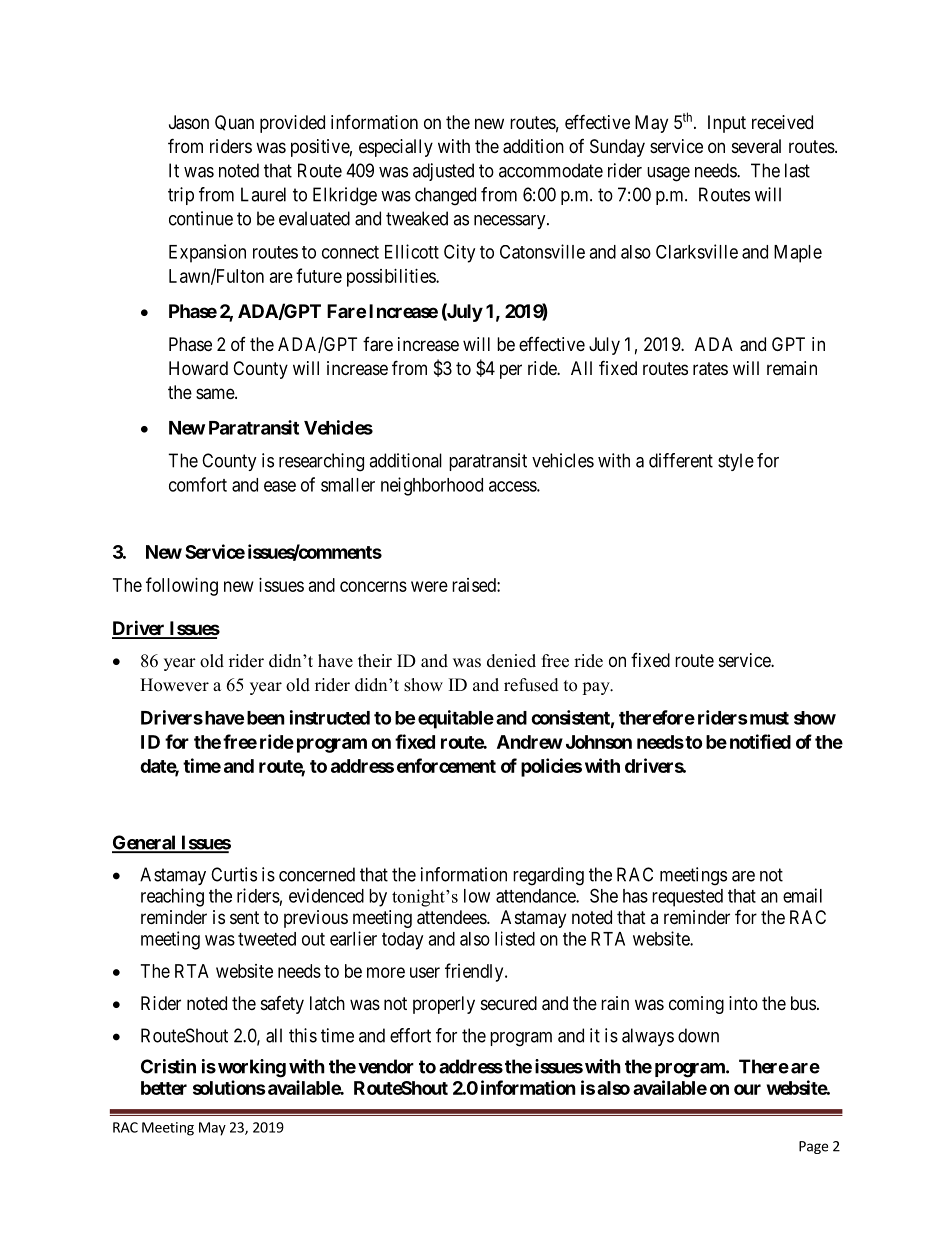  Describe the element at coordinates (756, 146) in the screenshot. I see `several` at that location.
